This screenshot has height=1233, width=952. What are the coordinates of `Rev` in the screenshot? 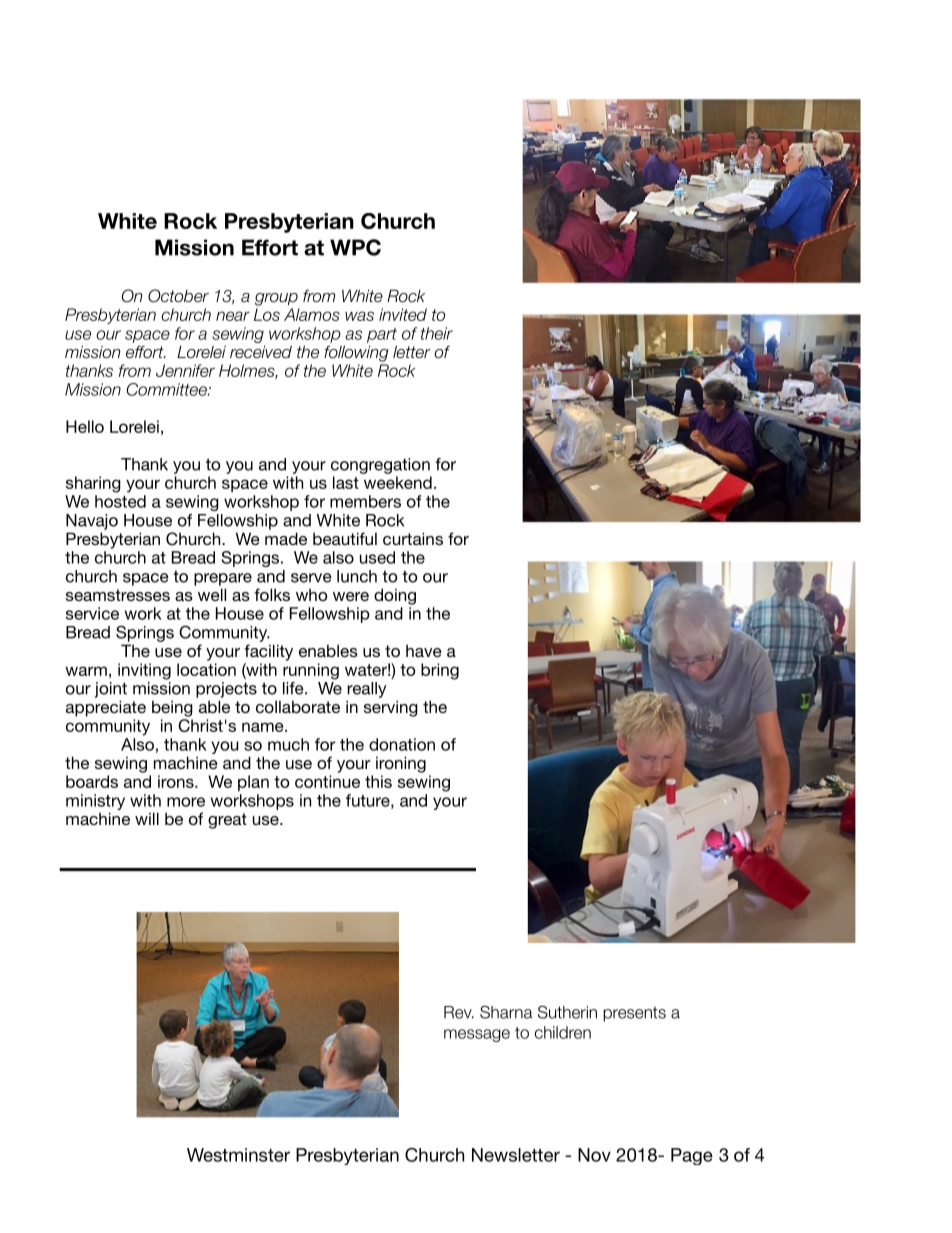 It's located at (459, 1012).
